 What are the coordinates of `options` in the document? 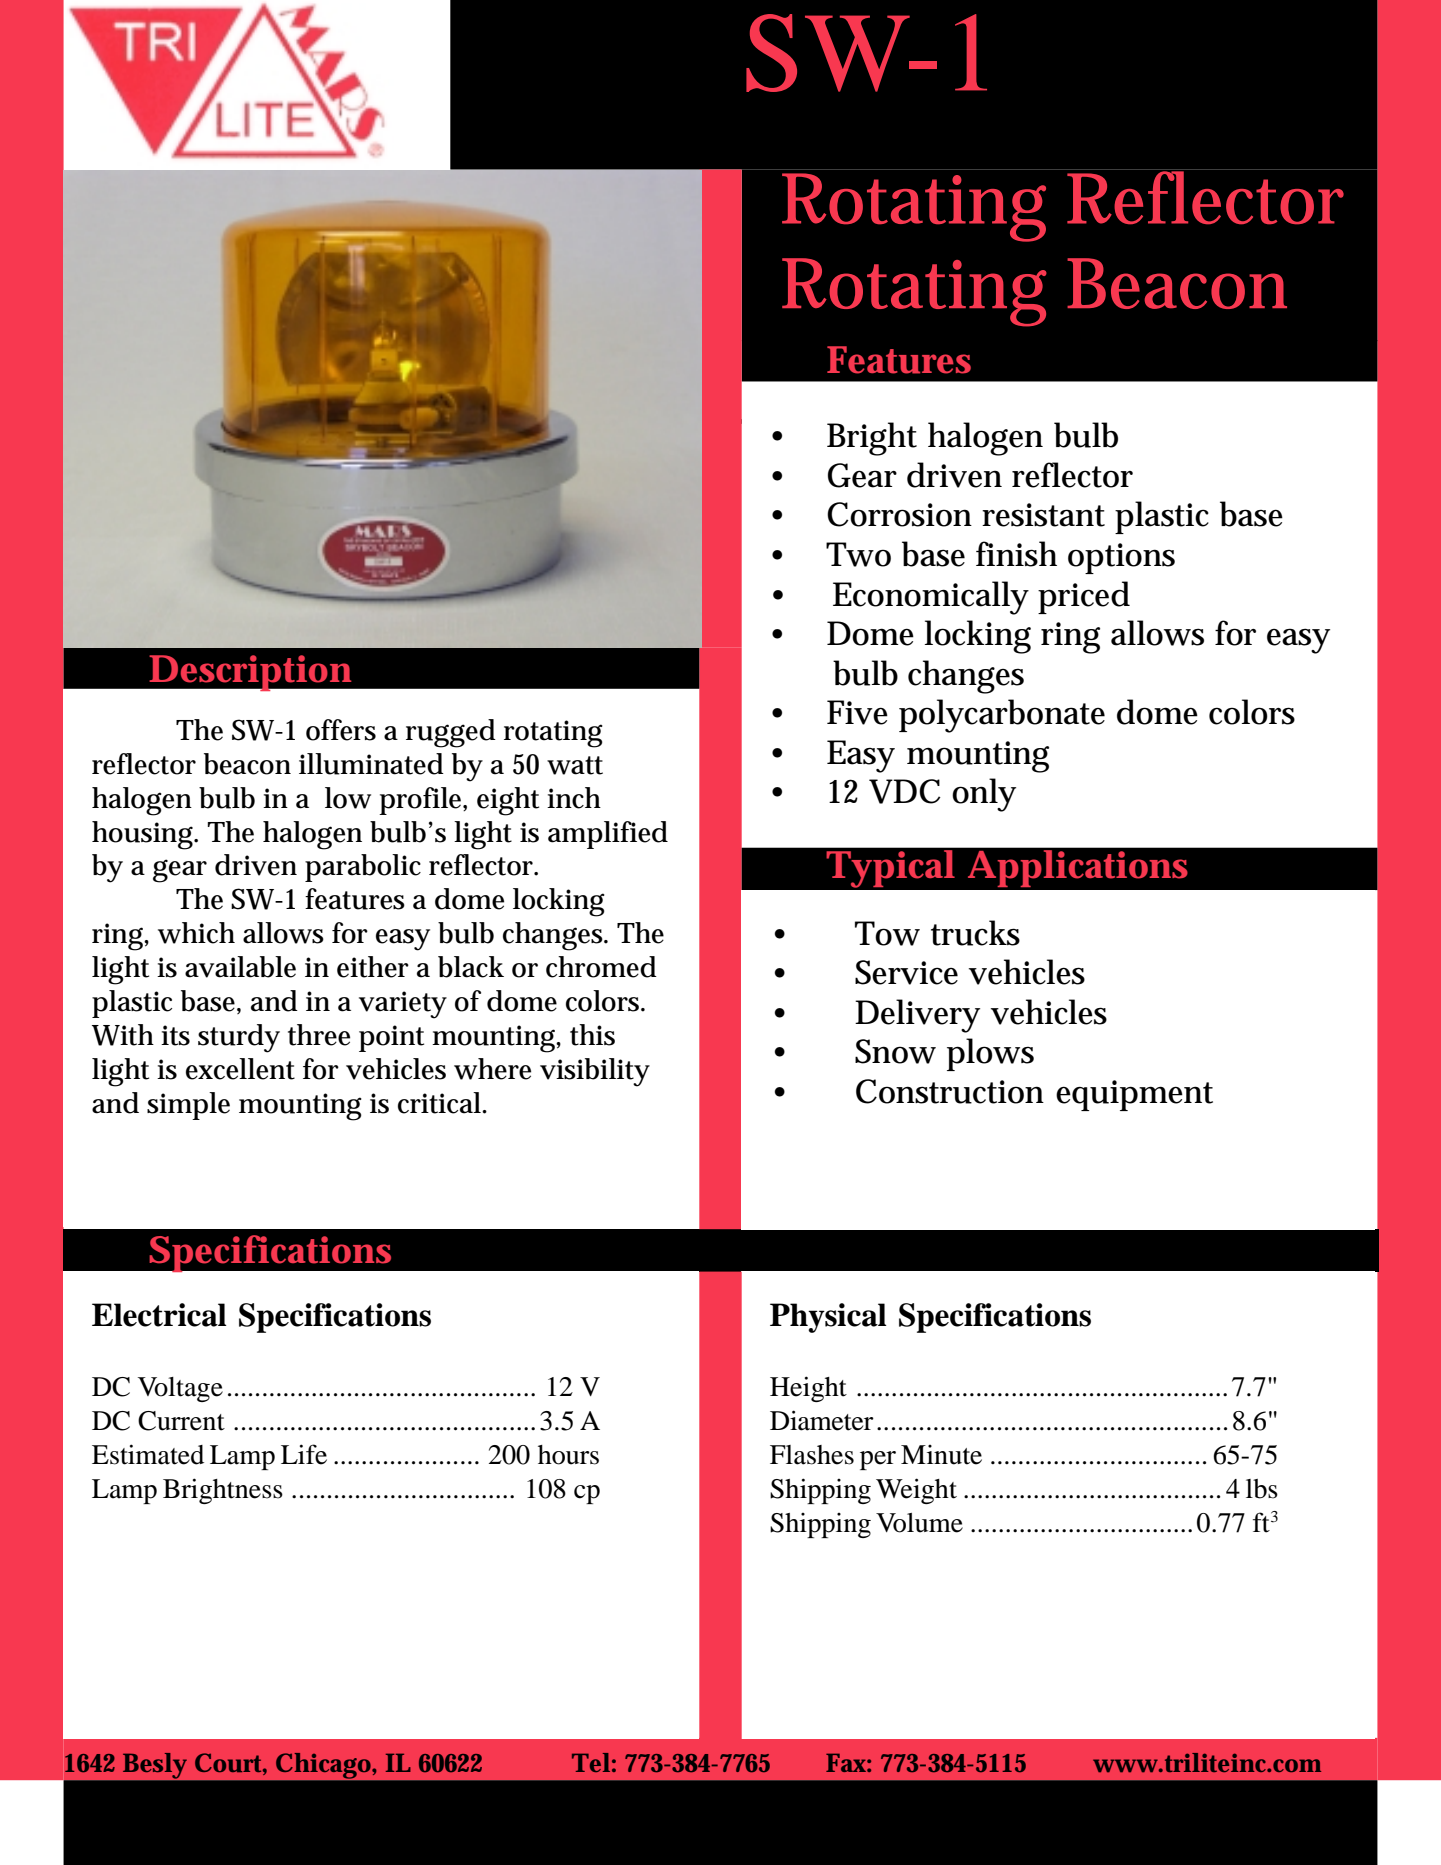 It's located at (1121, 558).
